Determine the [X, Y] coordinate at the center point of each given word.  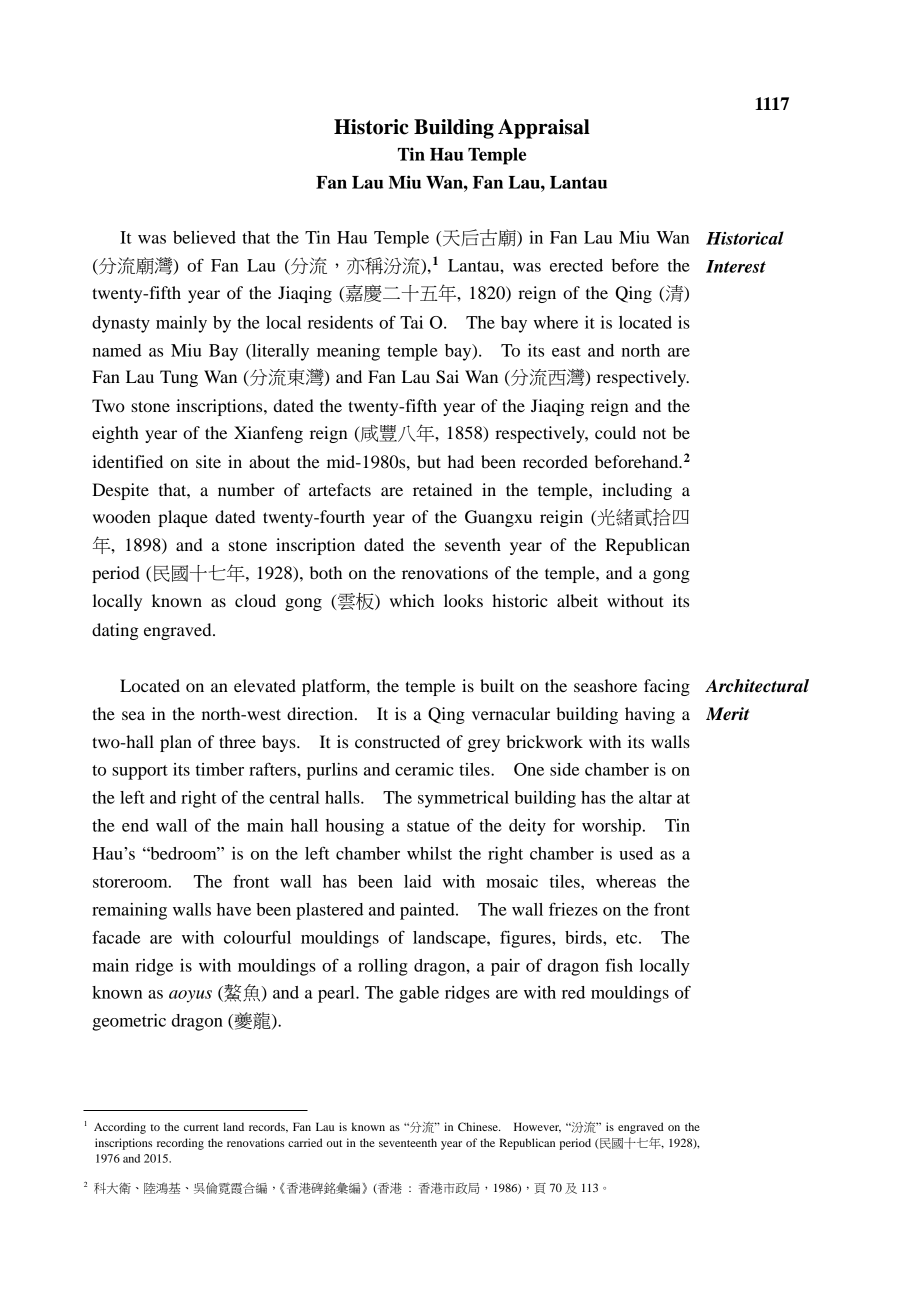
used [636, 853]
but [429, 461]
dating [115, 631]
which [412, 600]
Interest [736, 266]
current [201, 1127]
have [234, 909]
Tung [179, 378]
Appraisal [544, 129]
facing [667, 687]
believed [204, 237]
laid [417, 881]
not [654, 433]
